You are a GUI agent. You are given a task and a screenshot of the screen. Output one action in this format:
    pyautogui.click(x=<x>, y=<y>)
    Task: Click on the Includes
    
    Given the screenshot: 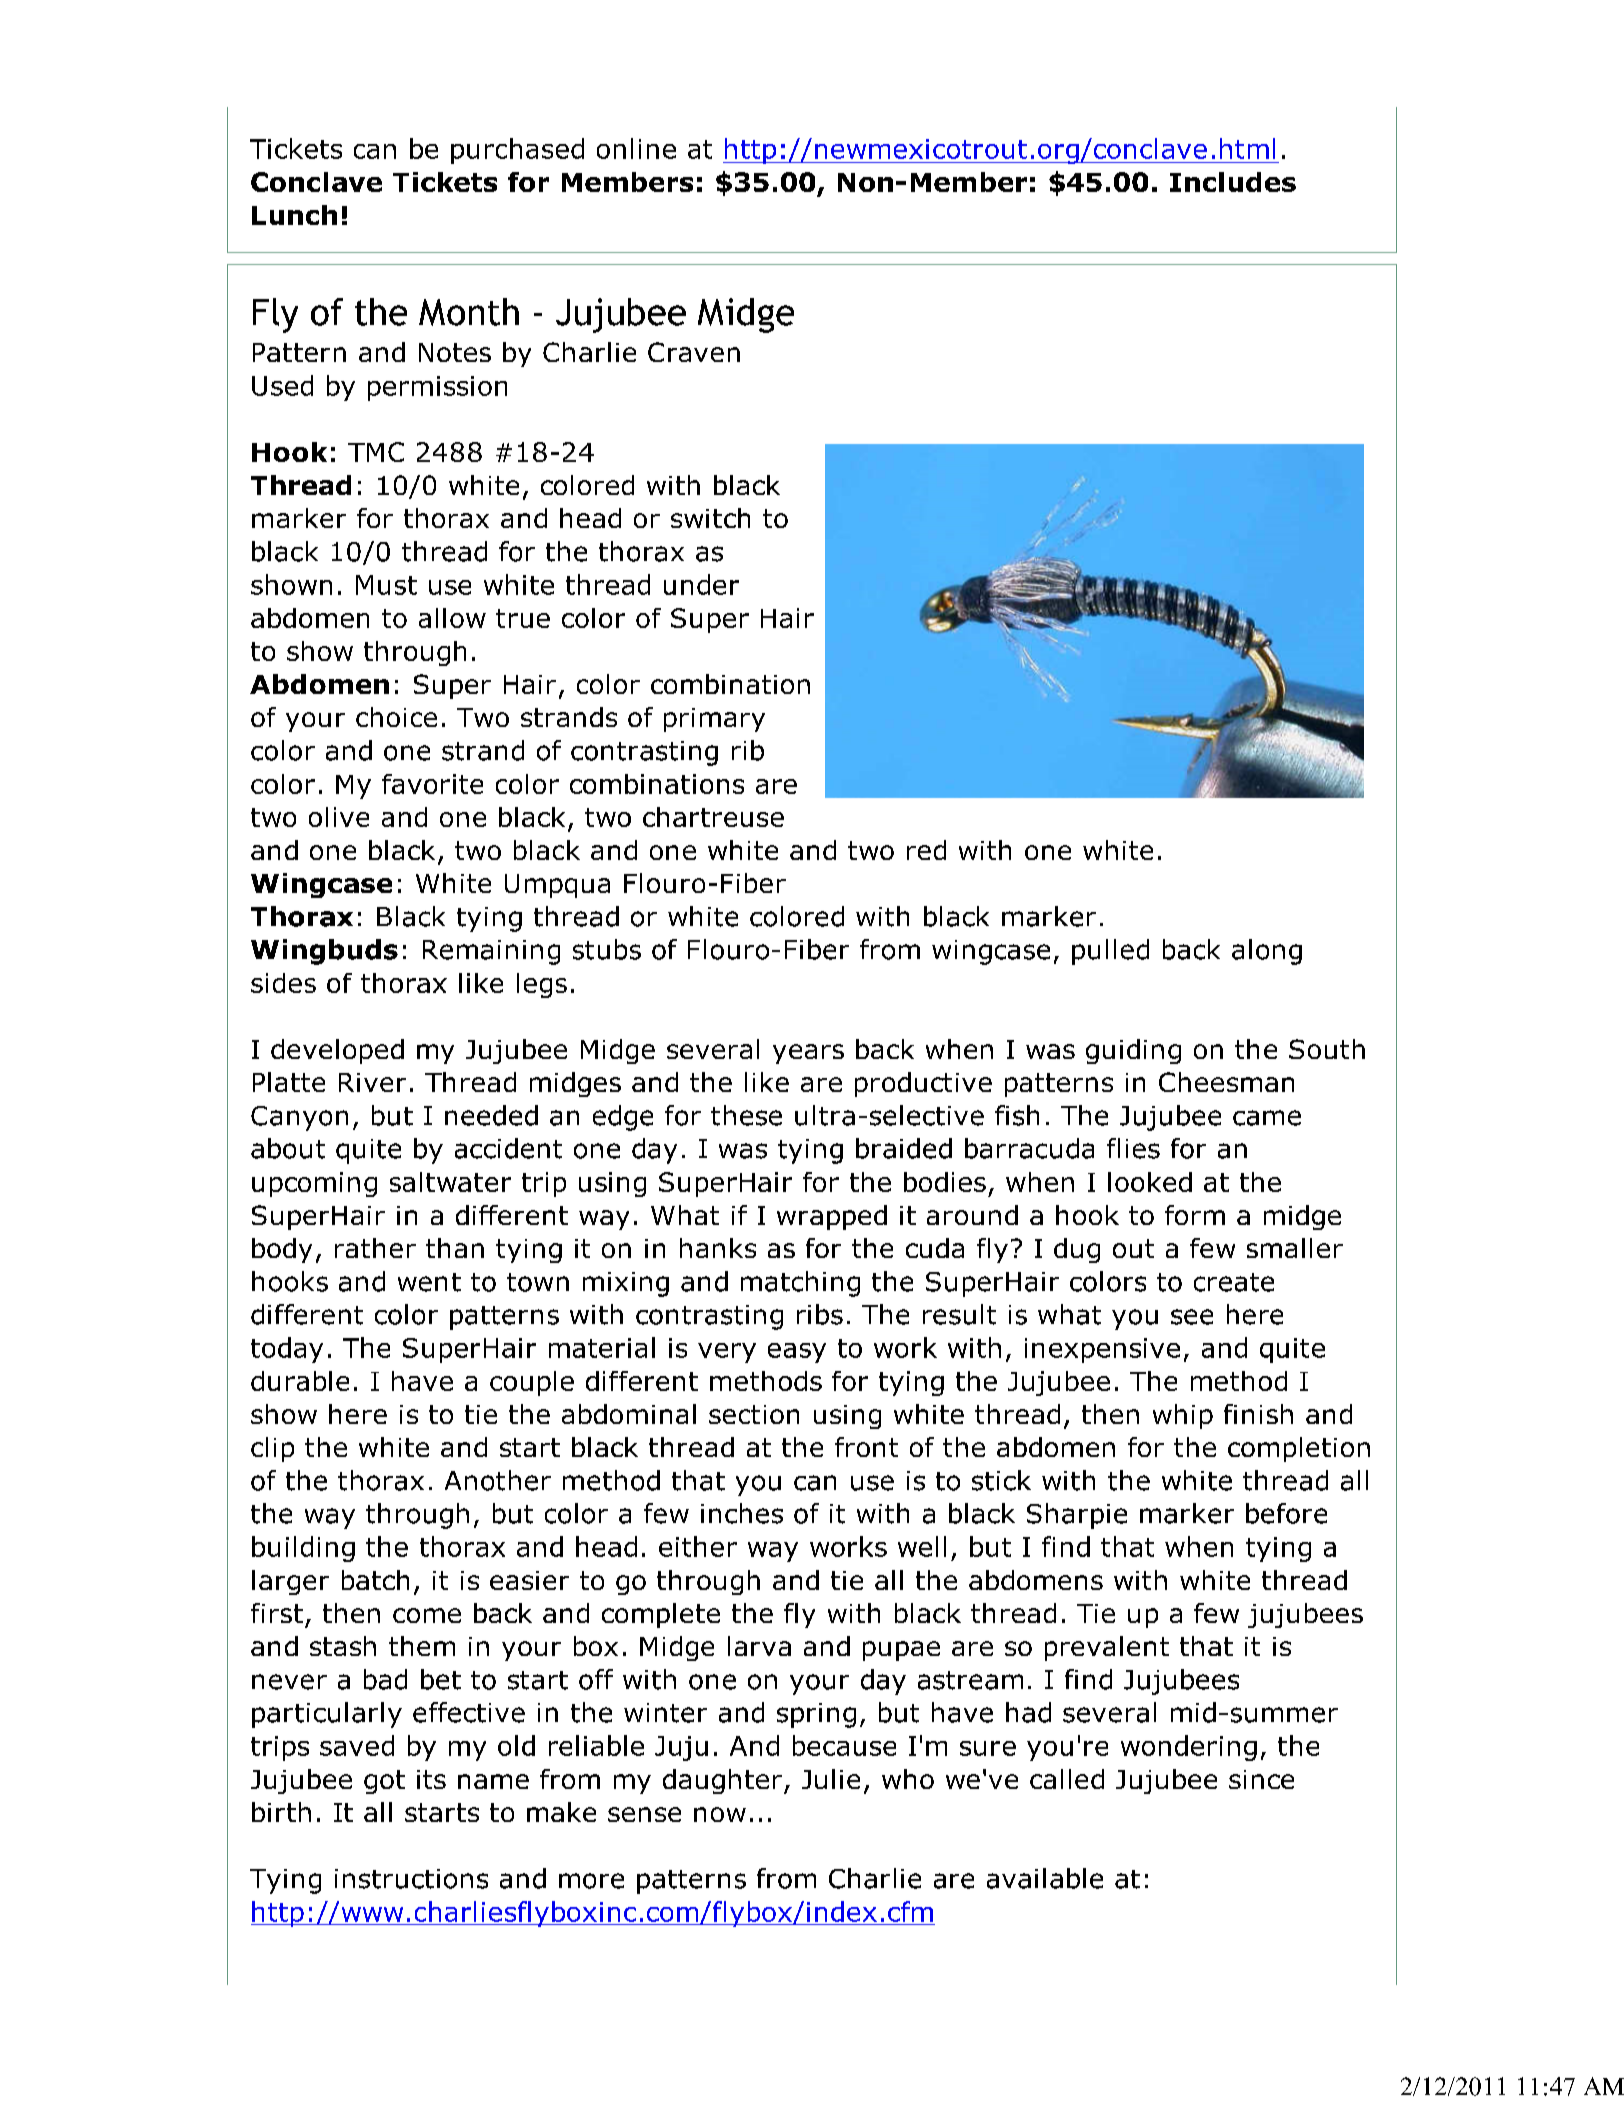 What is the action you would take?
    pyautogui.click(x=1233, y=182)
